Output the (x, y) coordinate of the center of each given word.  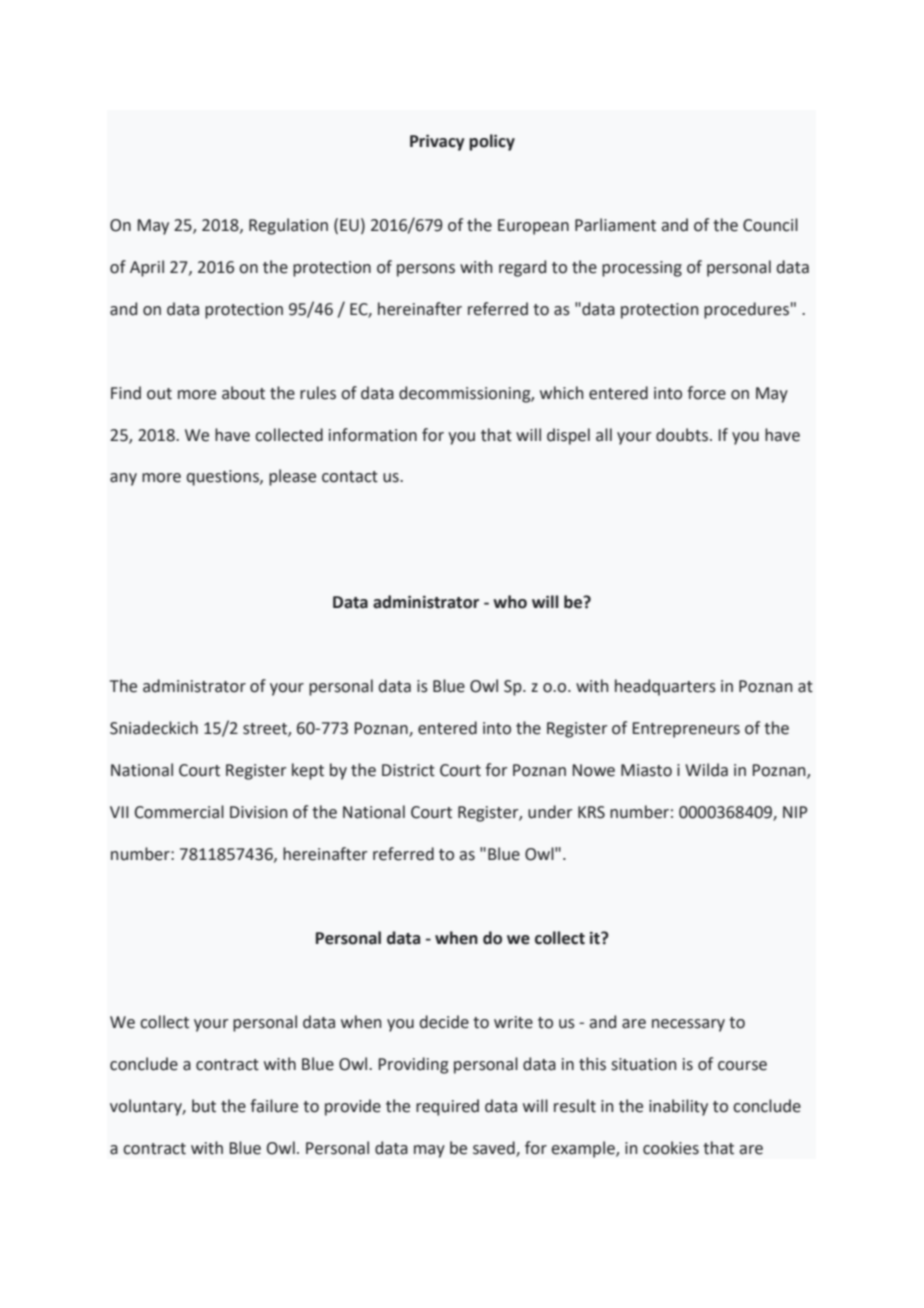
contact (350, 477)
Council (770, 225)
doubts (682, 435)
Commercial (179, 812)
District (408, 770)
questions (224, 478)
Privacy (437, 142)
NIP (795, 812)
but (204, 1106)
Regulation (288, 226)
